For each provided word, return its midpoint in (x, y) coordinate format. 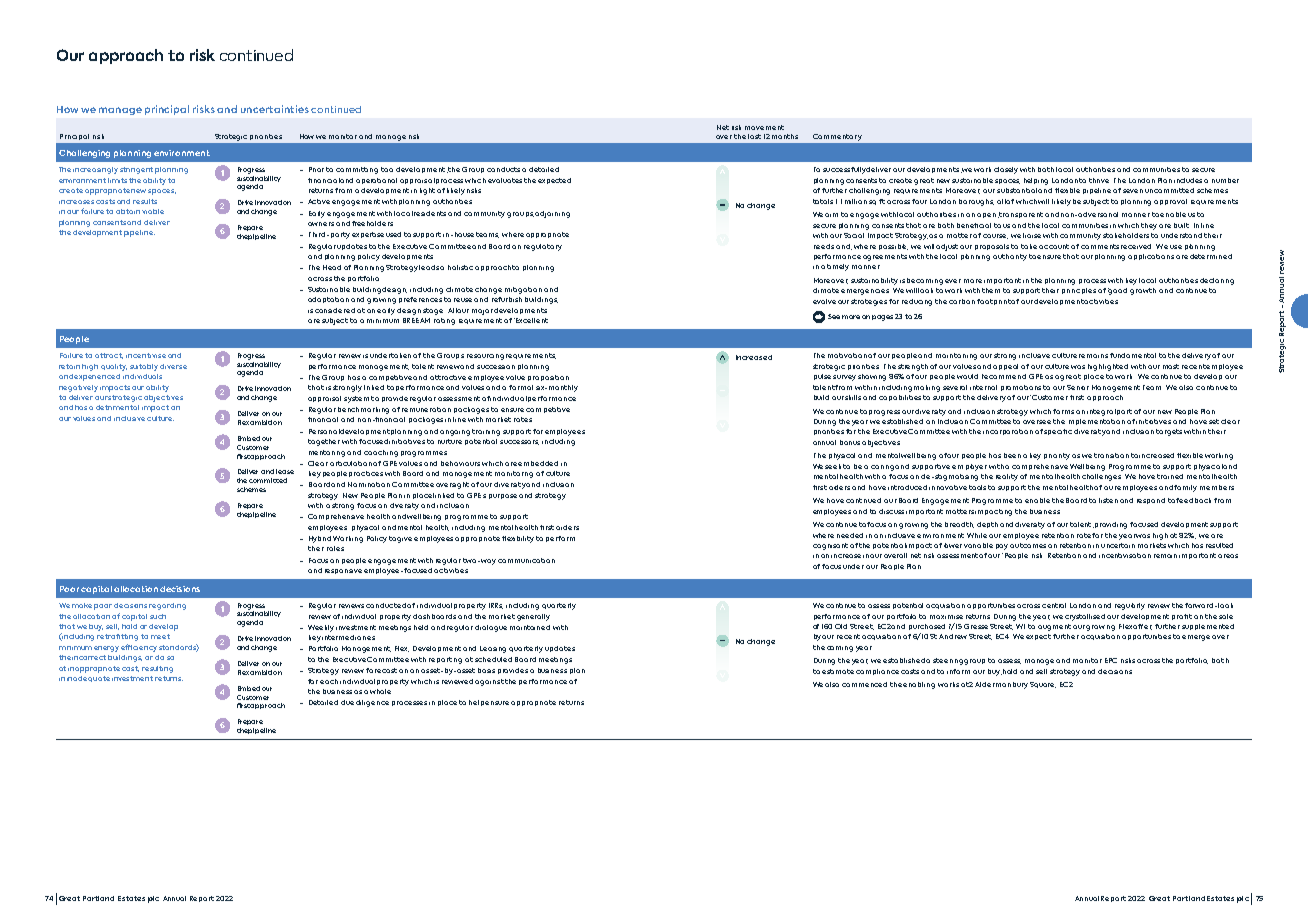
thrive (1099, 180)
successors (519, 442)
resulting (157, 669)
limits (117, 180)
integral (1101, 412)
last (754, 136)
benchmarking (363, 410)
